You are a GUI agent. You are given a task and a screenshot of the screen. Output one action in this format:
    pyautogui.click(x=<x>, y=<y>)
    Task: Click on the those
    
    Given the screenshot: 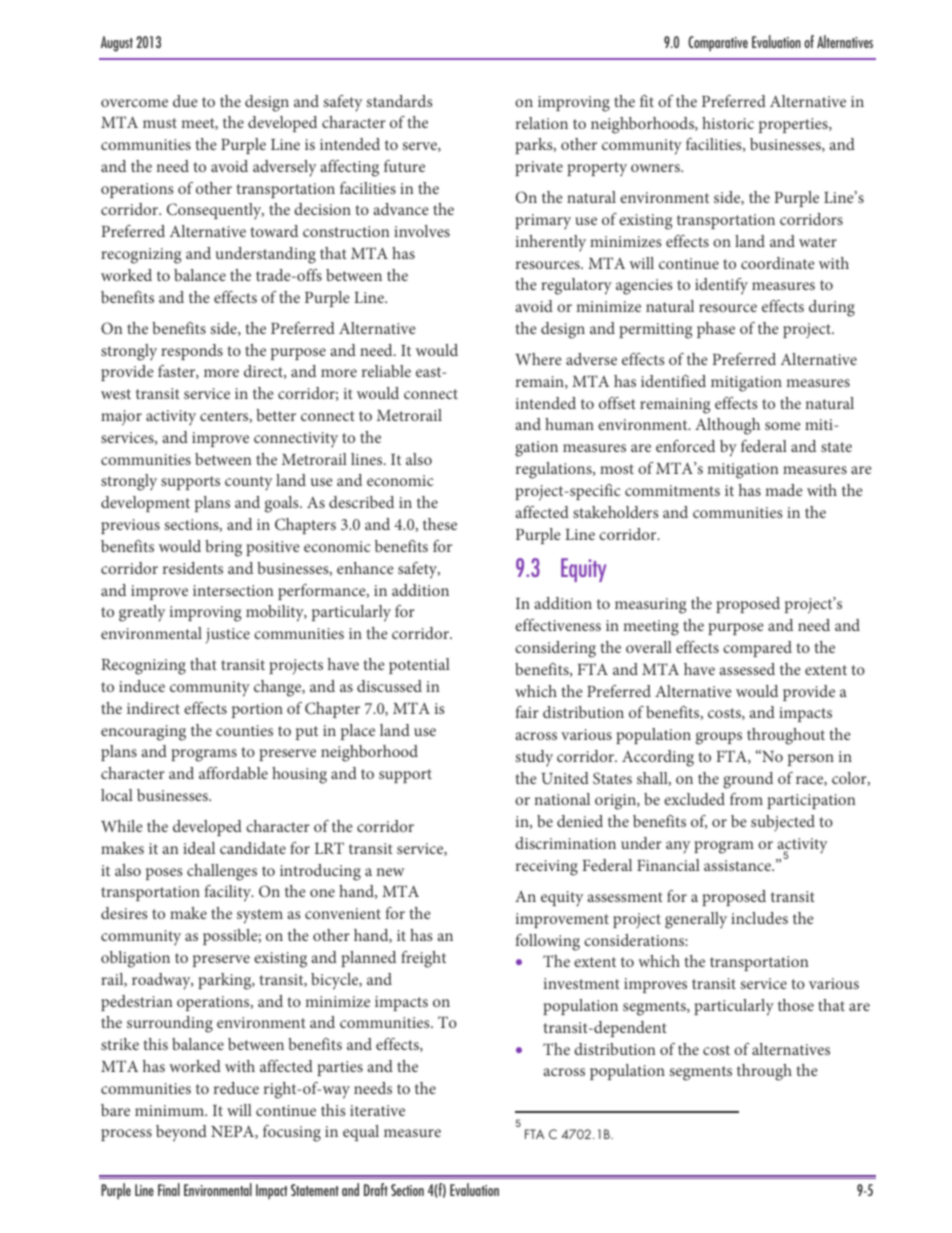 What is the action you would take?
    pyautogui.click(x=796, y=1005)
